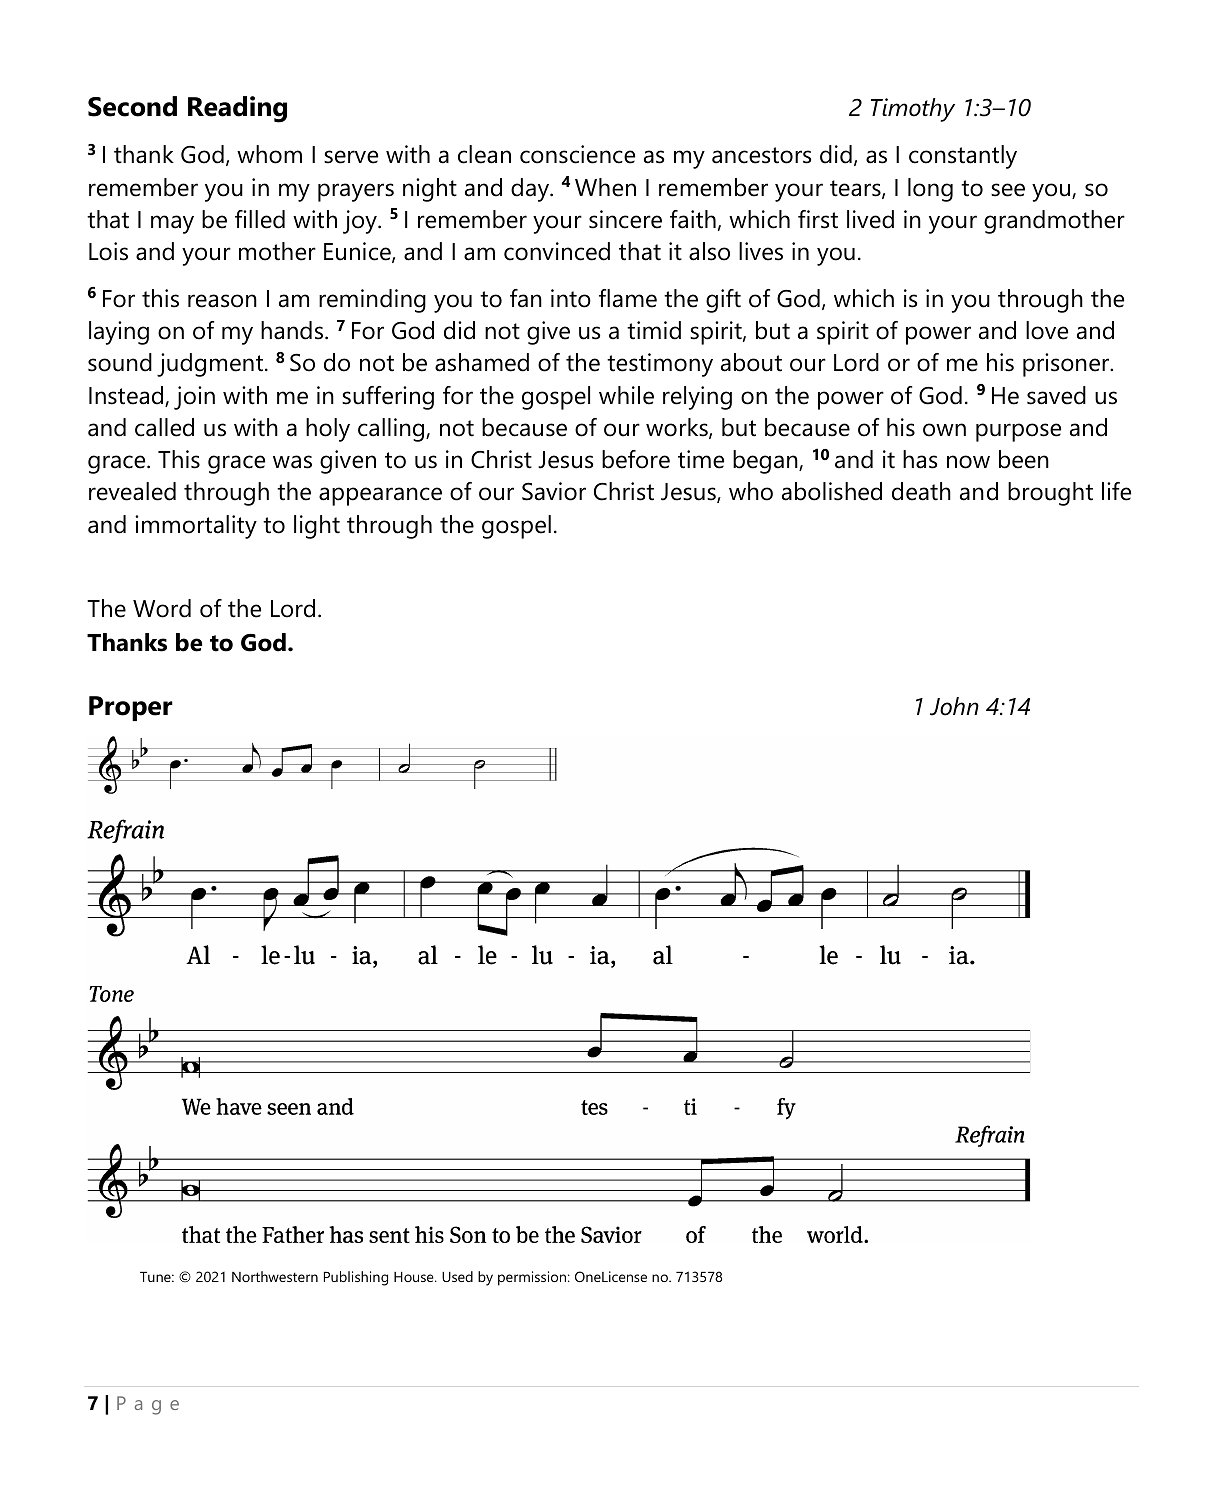 This screenshot has width=1223, height=1485. I want to click on Northwestern, so click(275, 1276).
